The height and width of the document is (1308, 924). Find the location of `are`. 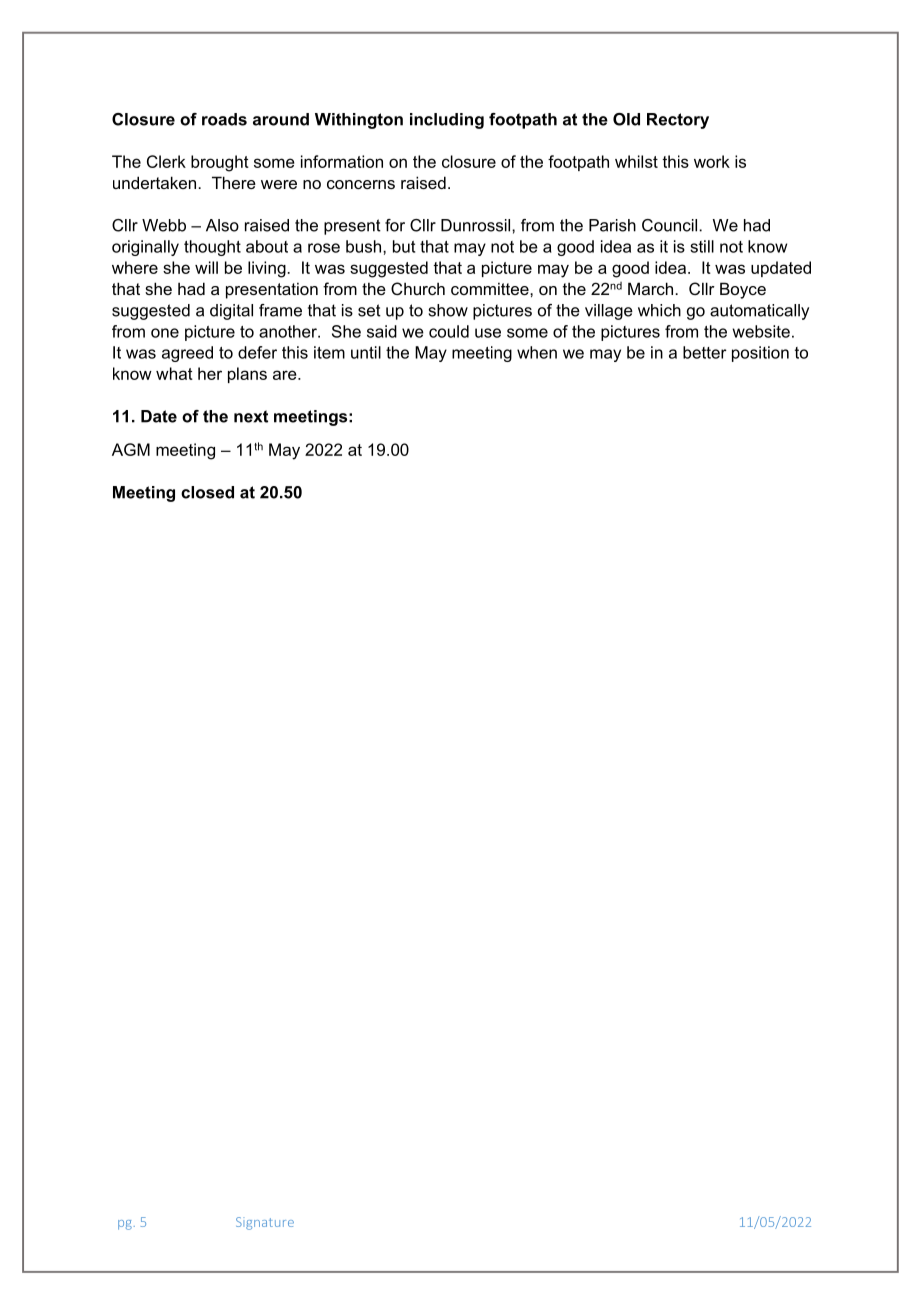

are is located at coordinates (286, 375).
